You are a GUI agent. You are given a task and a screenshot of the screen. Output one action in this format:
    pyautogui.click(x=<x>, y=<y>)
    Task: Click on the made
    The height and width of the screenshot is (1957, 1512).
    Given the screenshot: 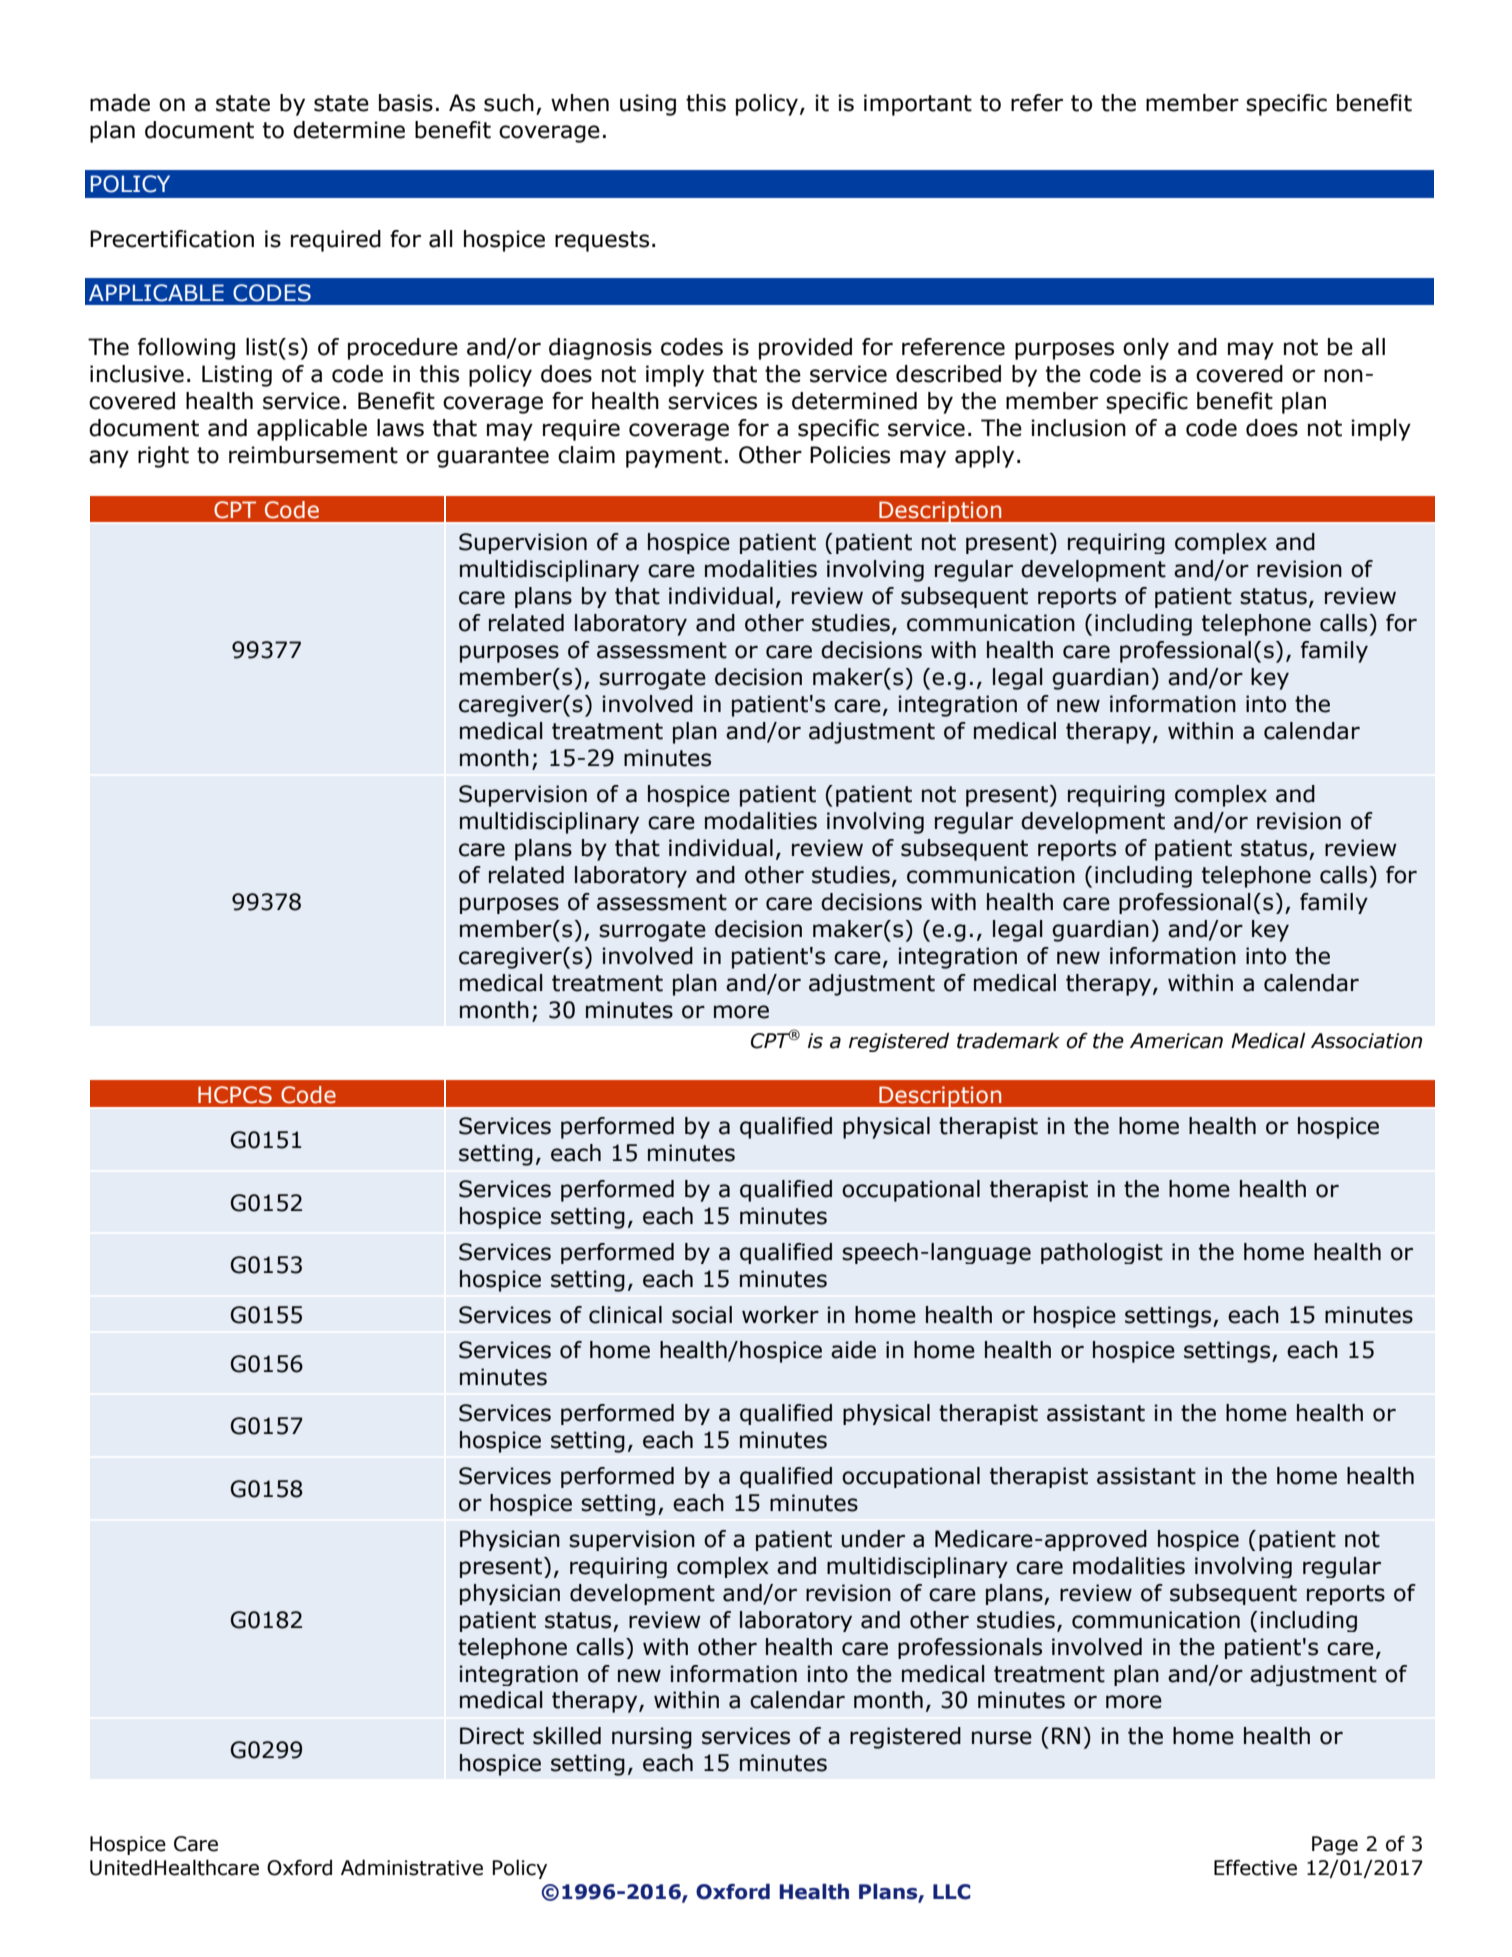 What is the action you would take?
    pyautogui.click(x=120, y=103)
